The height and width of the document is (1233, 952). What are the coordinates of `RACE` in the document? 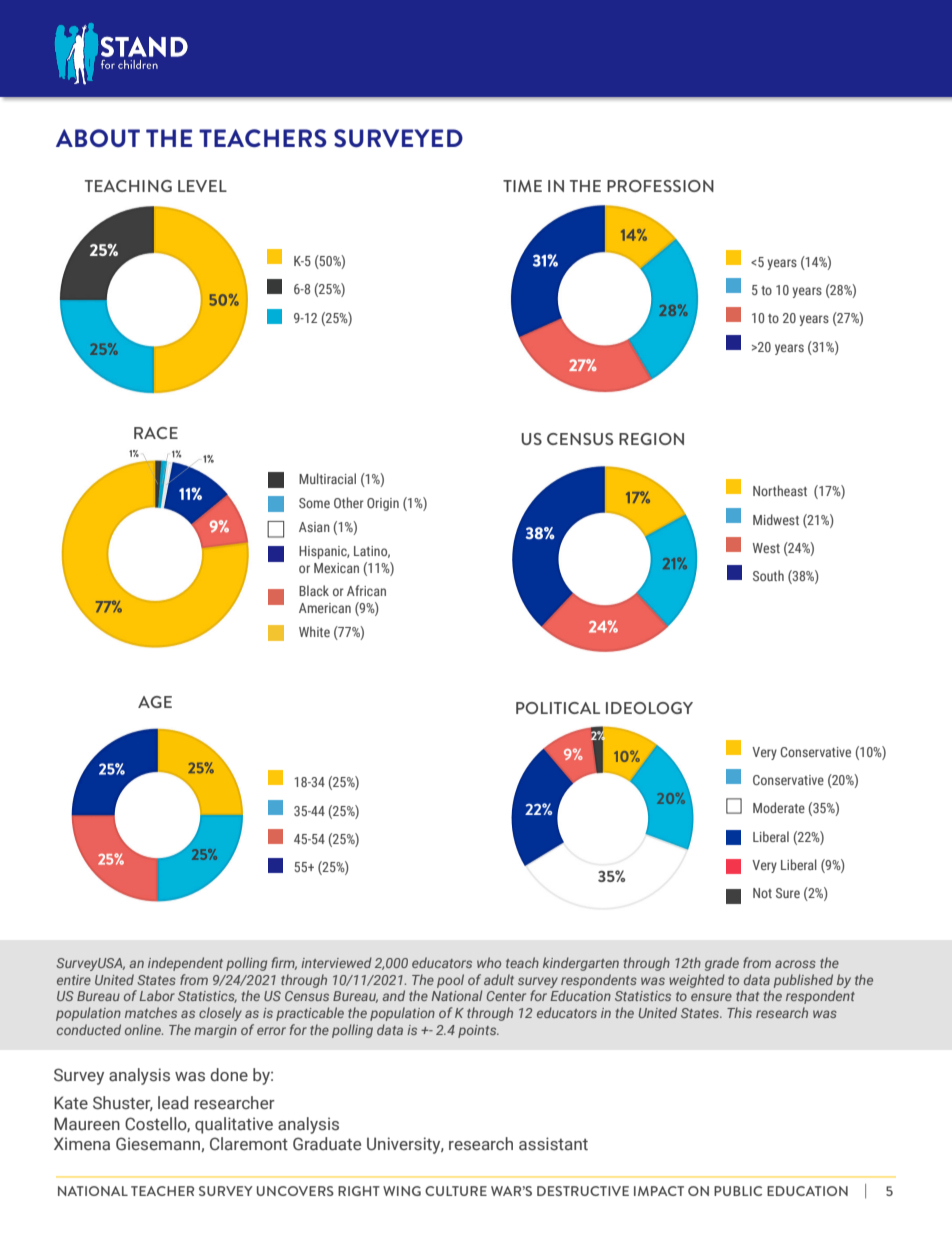 It's located at (156, 433).
